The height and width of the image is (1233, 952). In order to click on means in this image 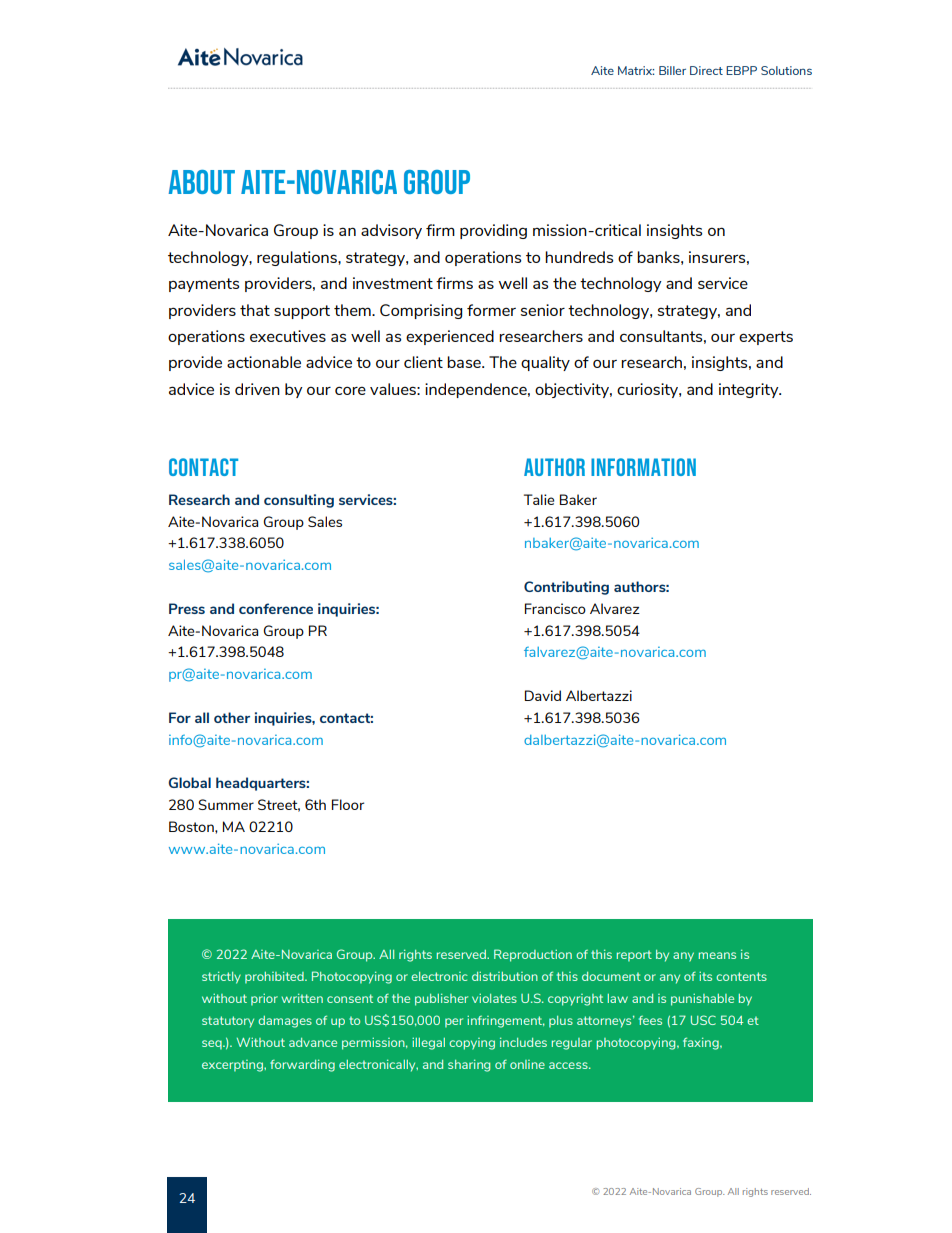, I will do `click(717, 955)`.
